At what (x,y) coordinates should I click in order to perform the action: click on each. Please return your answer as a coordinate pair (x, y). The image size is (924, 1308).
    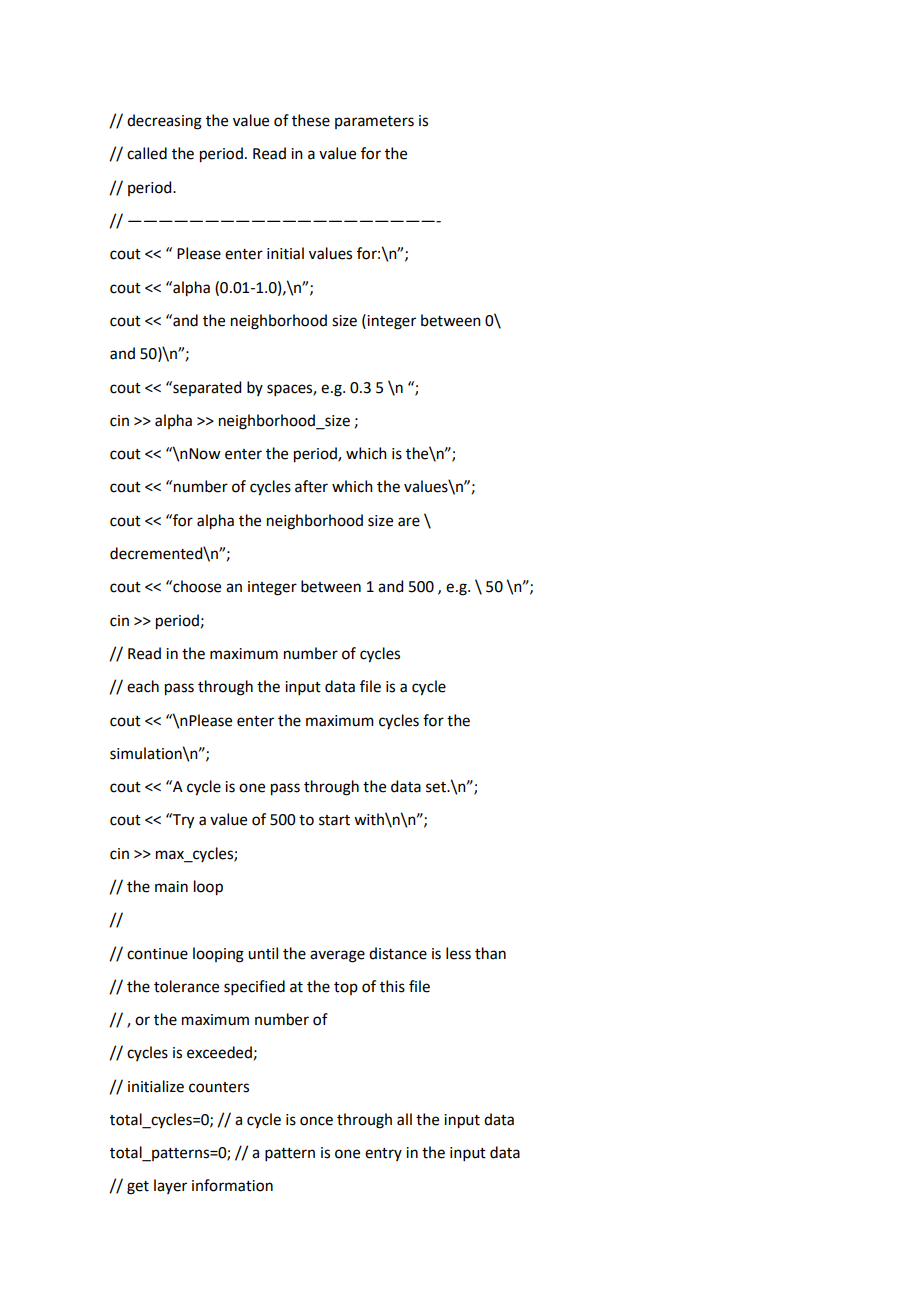
    Looking at the image, I should click on (143, 686).
